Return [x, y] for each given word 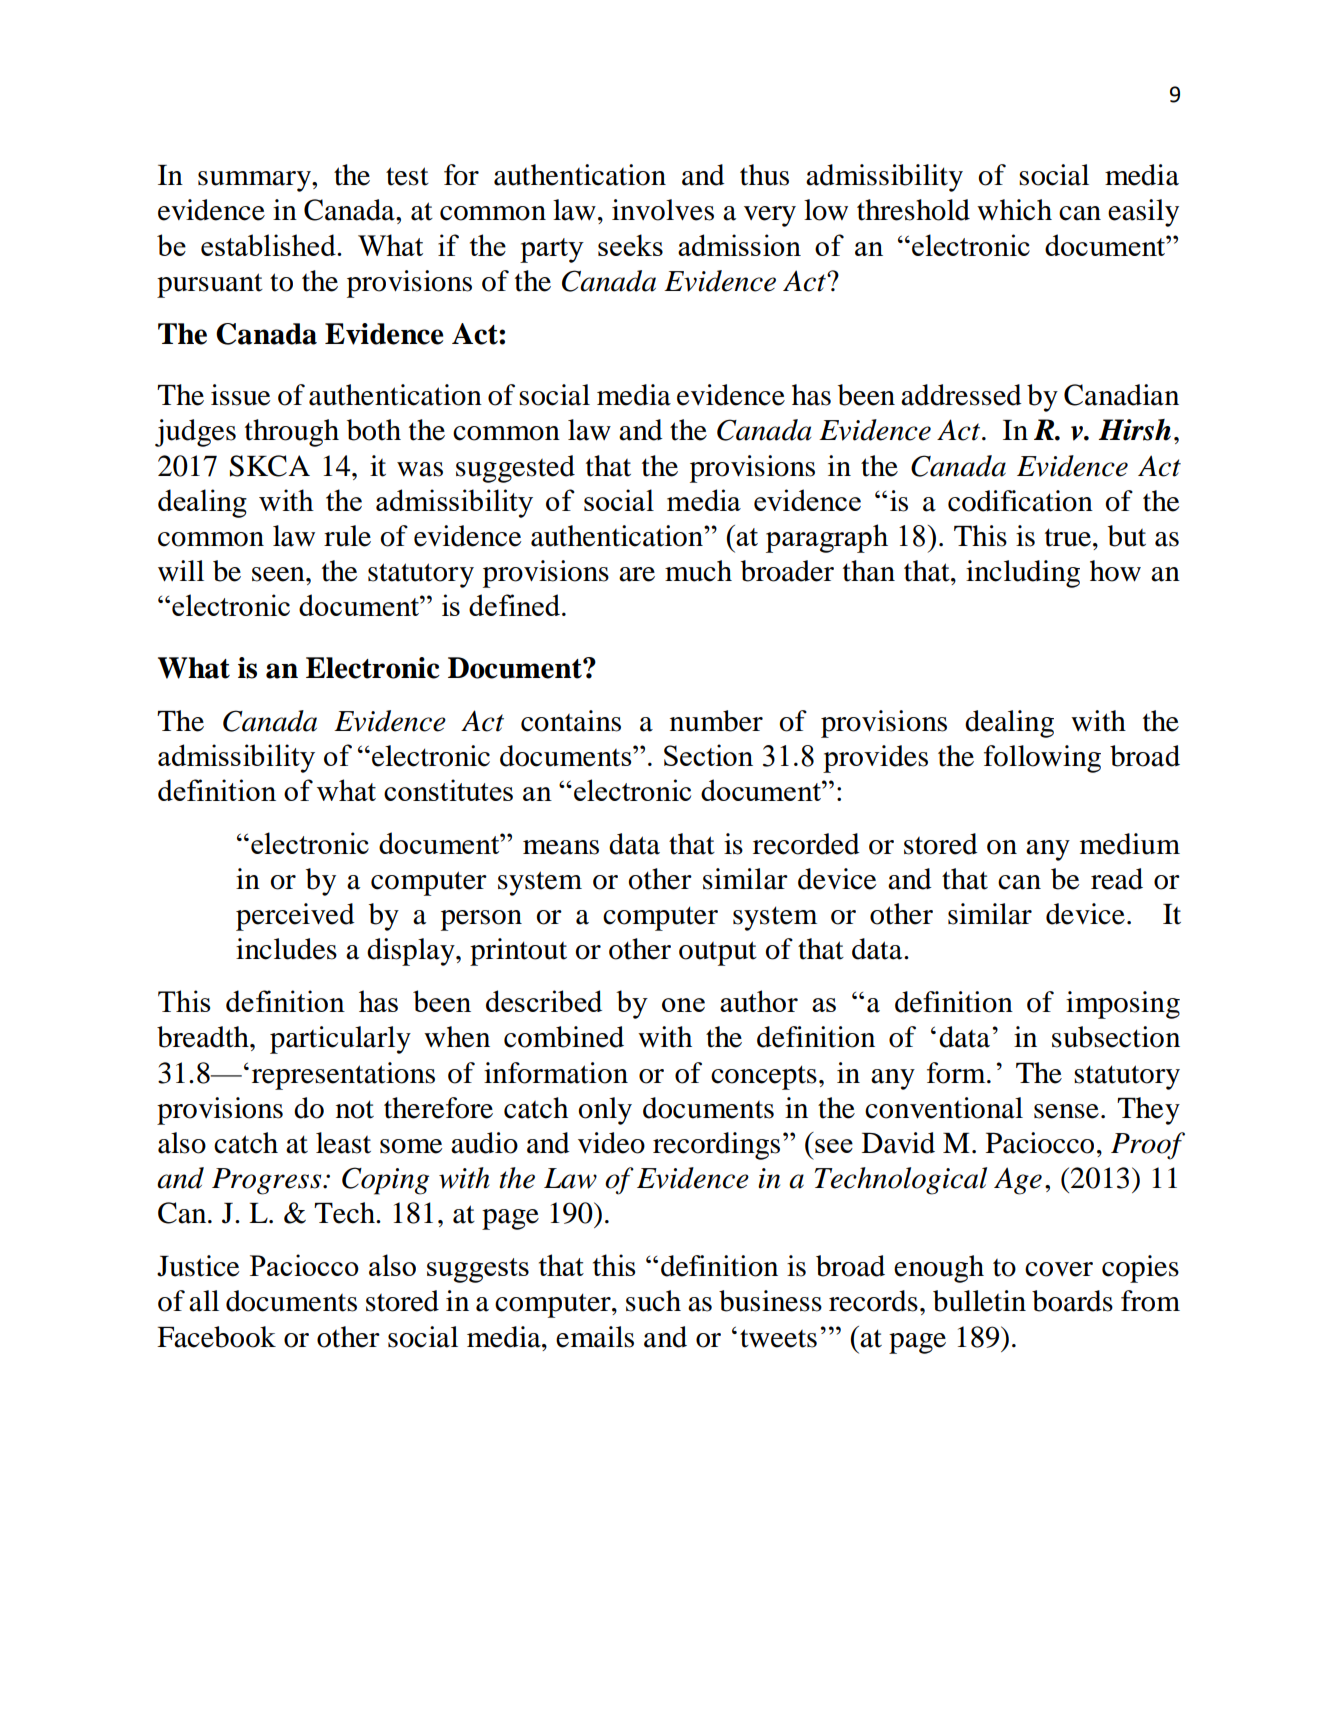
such [653, 1301]
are [637, 574]
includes [286, 949]
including [1023, 574]
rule [347, 536]
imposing [1123, 1005]
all [204, 1301]
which [1014, 210]
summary [255, 181]
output [718, 953]
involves [663, 210]
